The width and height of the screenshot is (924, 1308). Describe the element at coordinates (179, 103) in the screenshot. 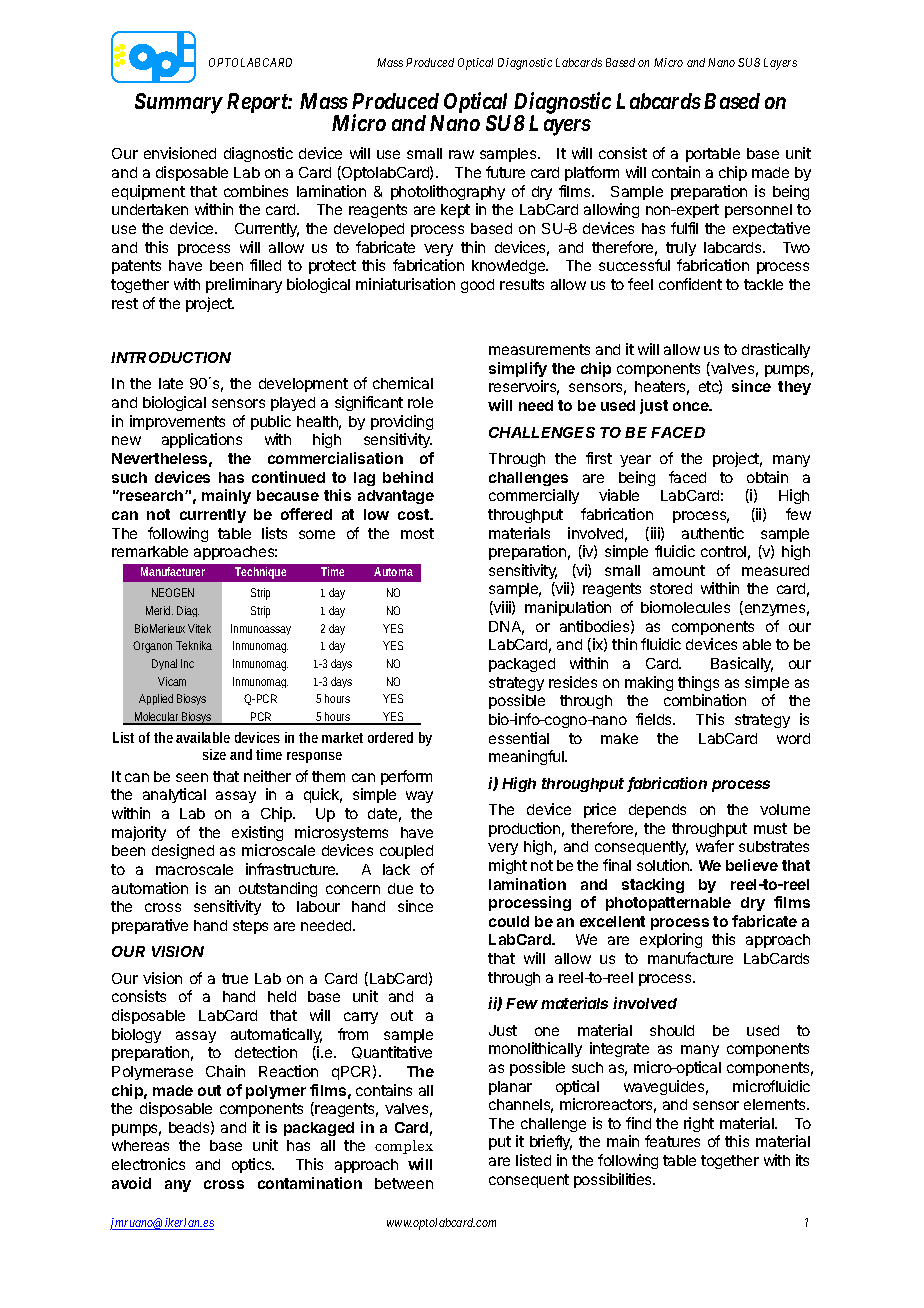

I see `Summary` at that location.
